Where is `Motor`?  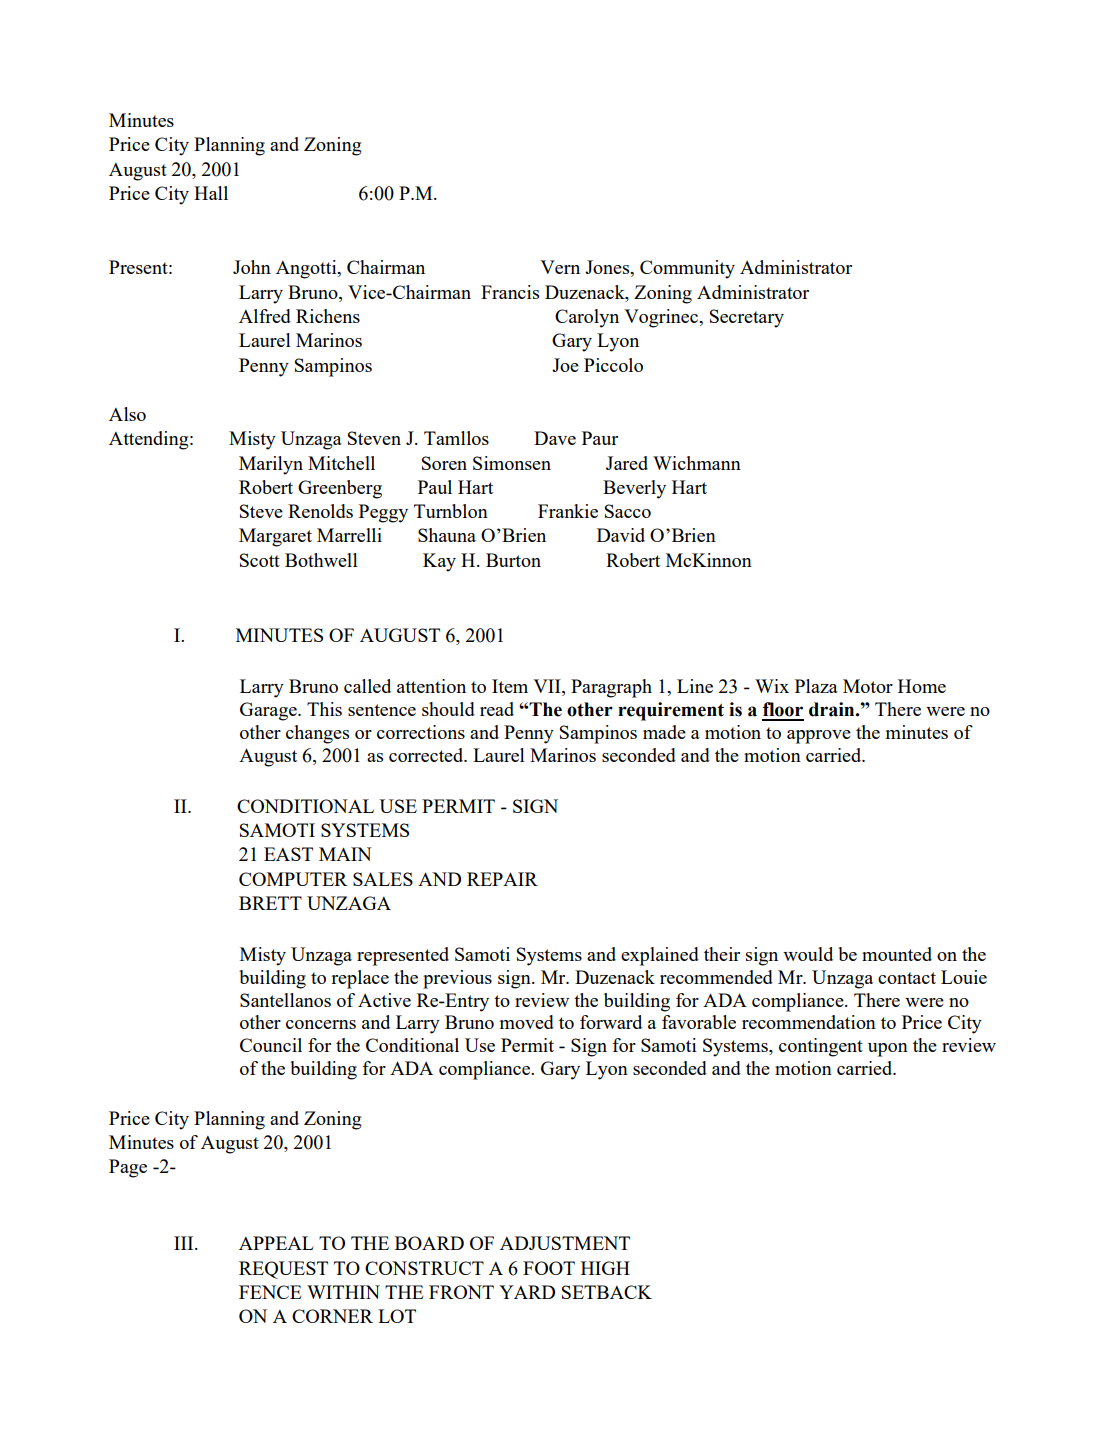 Motor is located at coordinates (868, 686).
